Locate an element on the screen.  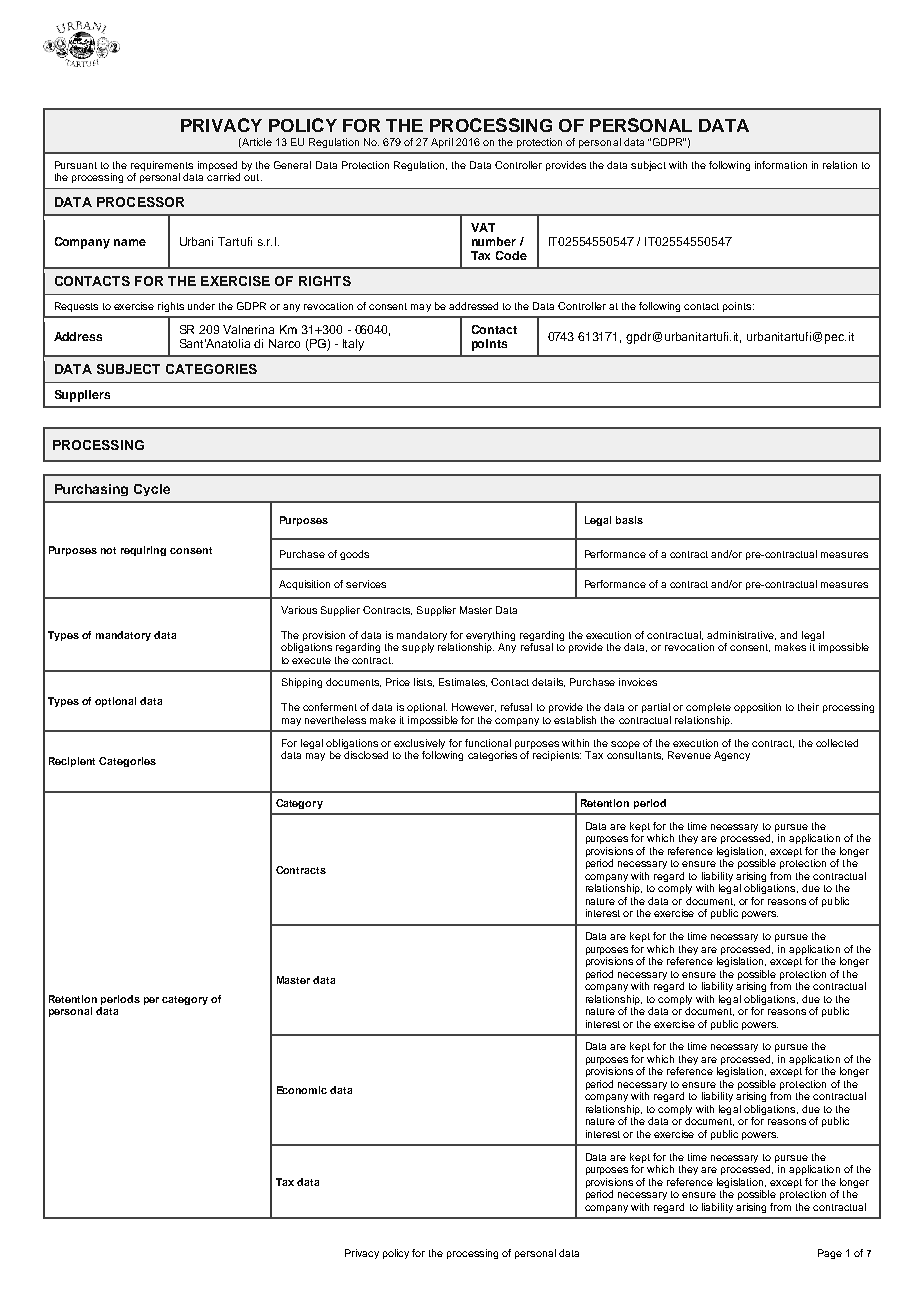
Agency is located at coordinates (732, 756).
